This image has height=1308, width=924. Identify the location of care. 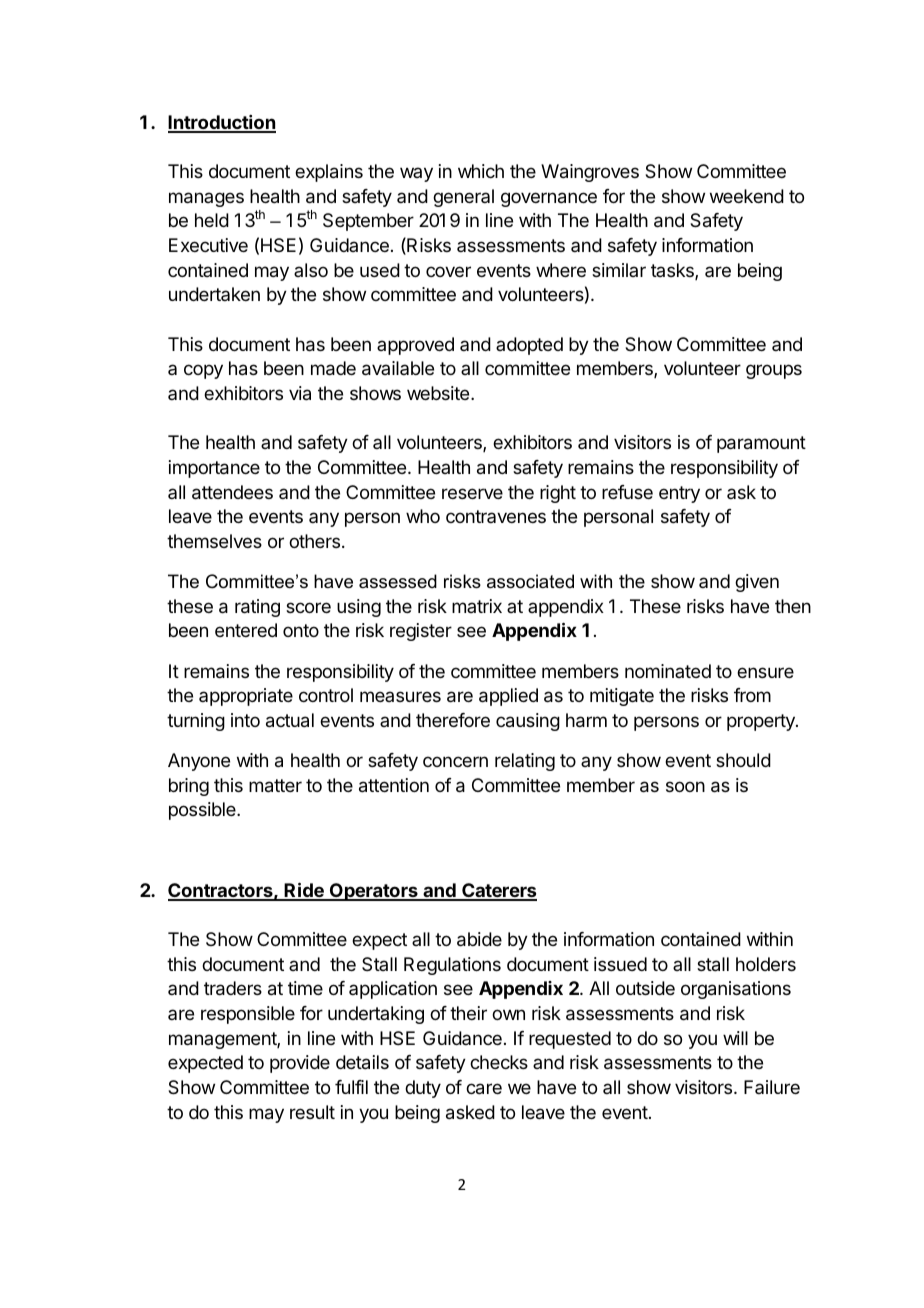
(484, 1089).
